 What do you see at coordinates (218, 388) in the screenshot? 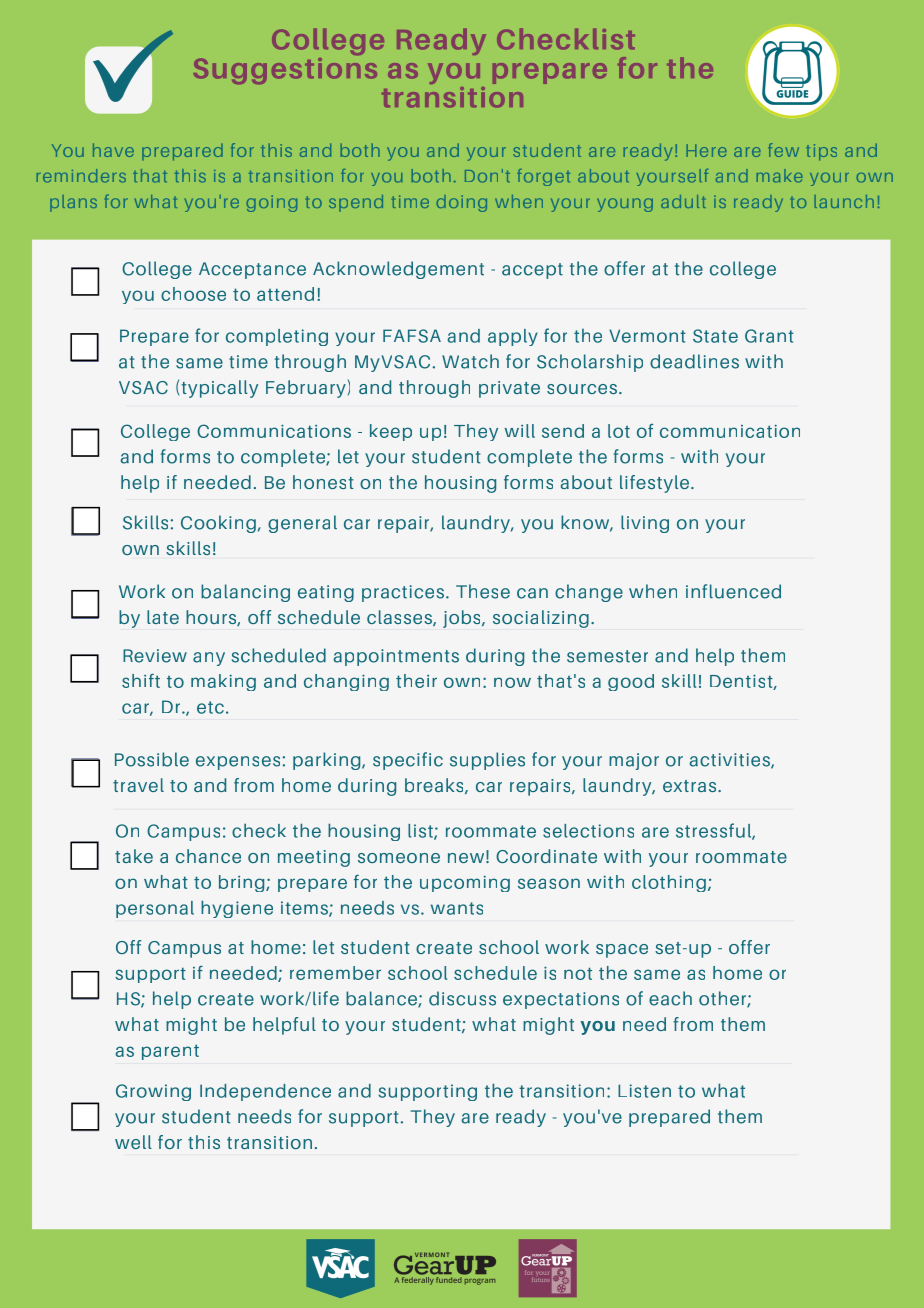
I see `typically` at bounding box center [218, 388].
